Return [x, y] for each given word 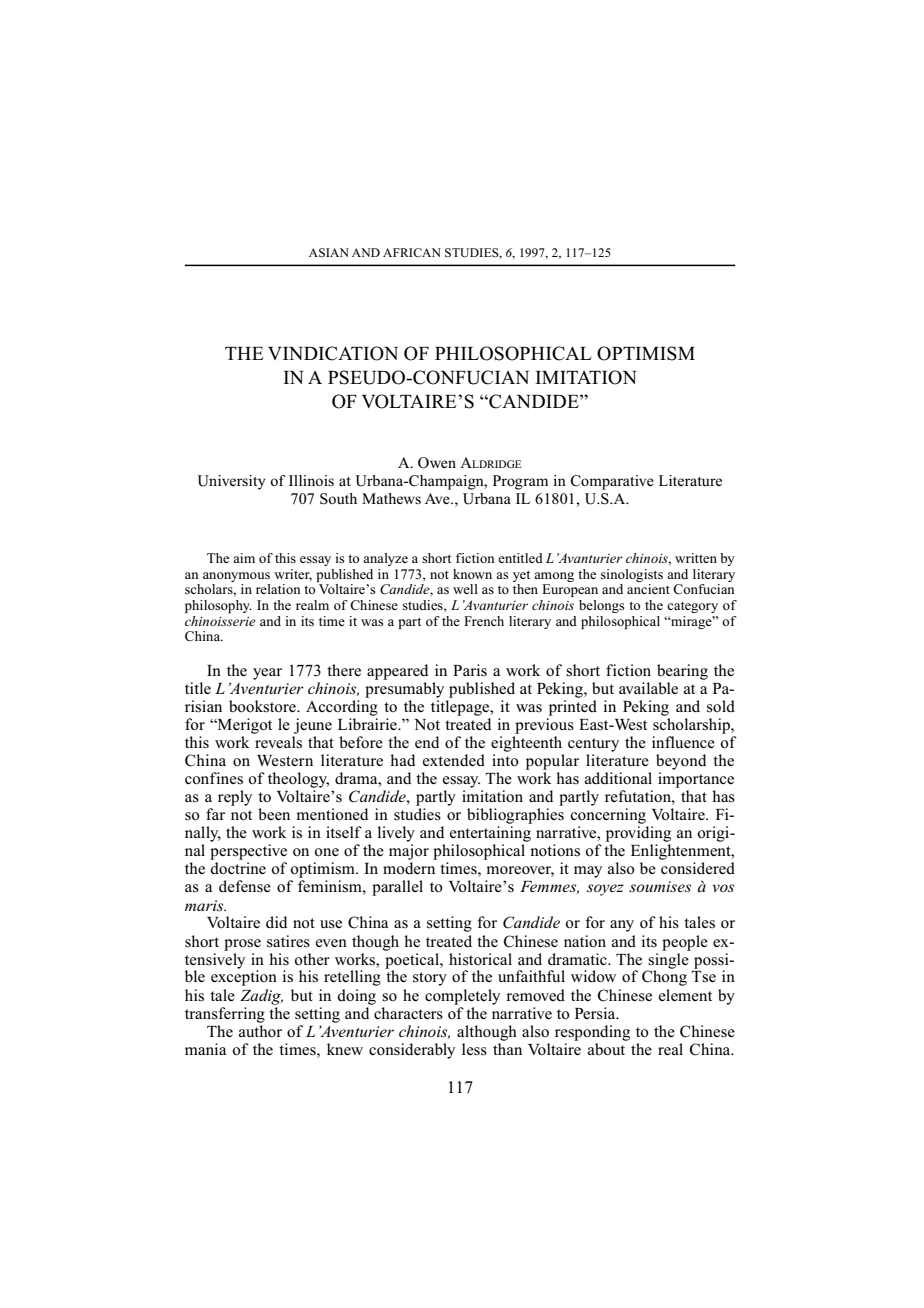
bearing [682, 672]
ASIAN [329, 252]
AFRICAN [412, 252]
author [260, 1029]
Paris [470, 670]
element [685, 995]
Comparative [612, 482]
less [474, 1049]
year [267, 674]
